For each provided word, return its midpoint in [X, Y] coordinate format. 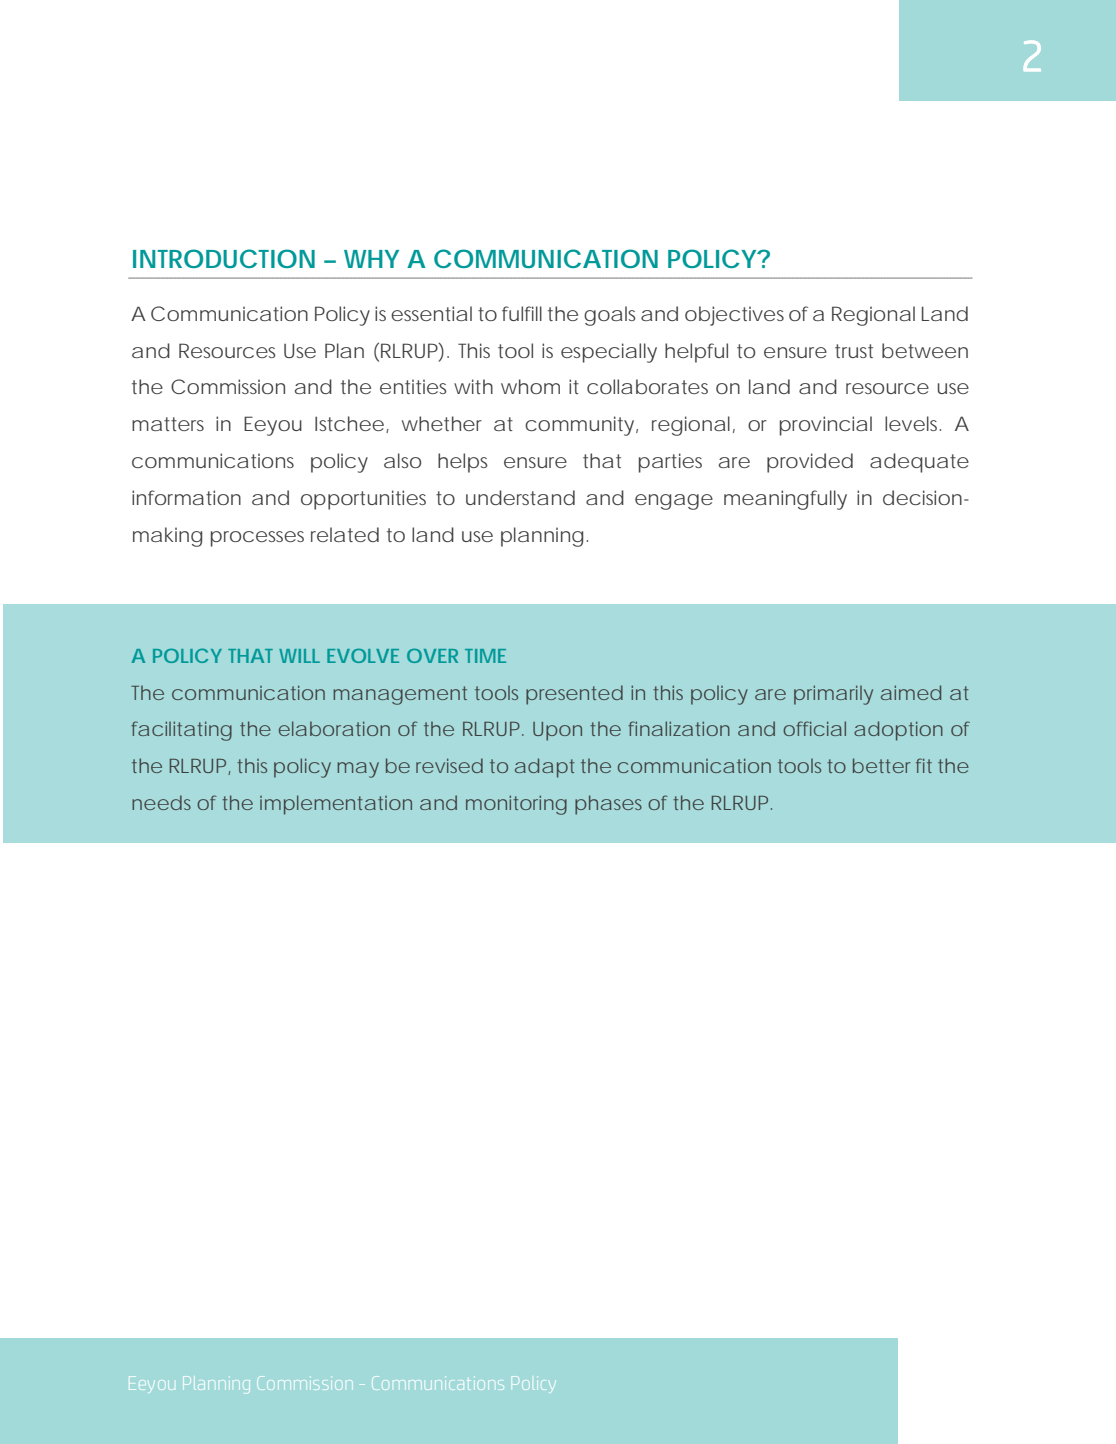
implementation [336, 805]
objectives [734, 316]
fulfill [522, 313]
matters [168, 424]
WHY [371, 259]
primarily [833, 695]
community [579, 426]
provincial [826, 426]
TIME [485, 656]
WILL [299, 656]
